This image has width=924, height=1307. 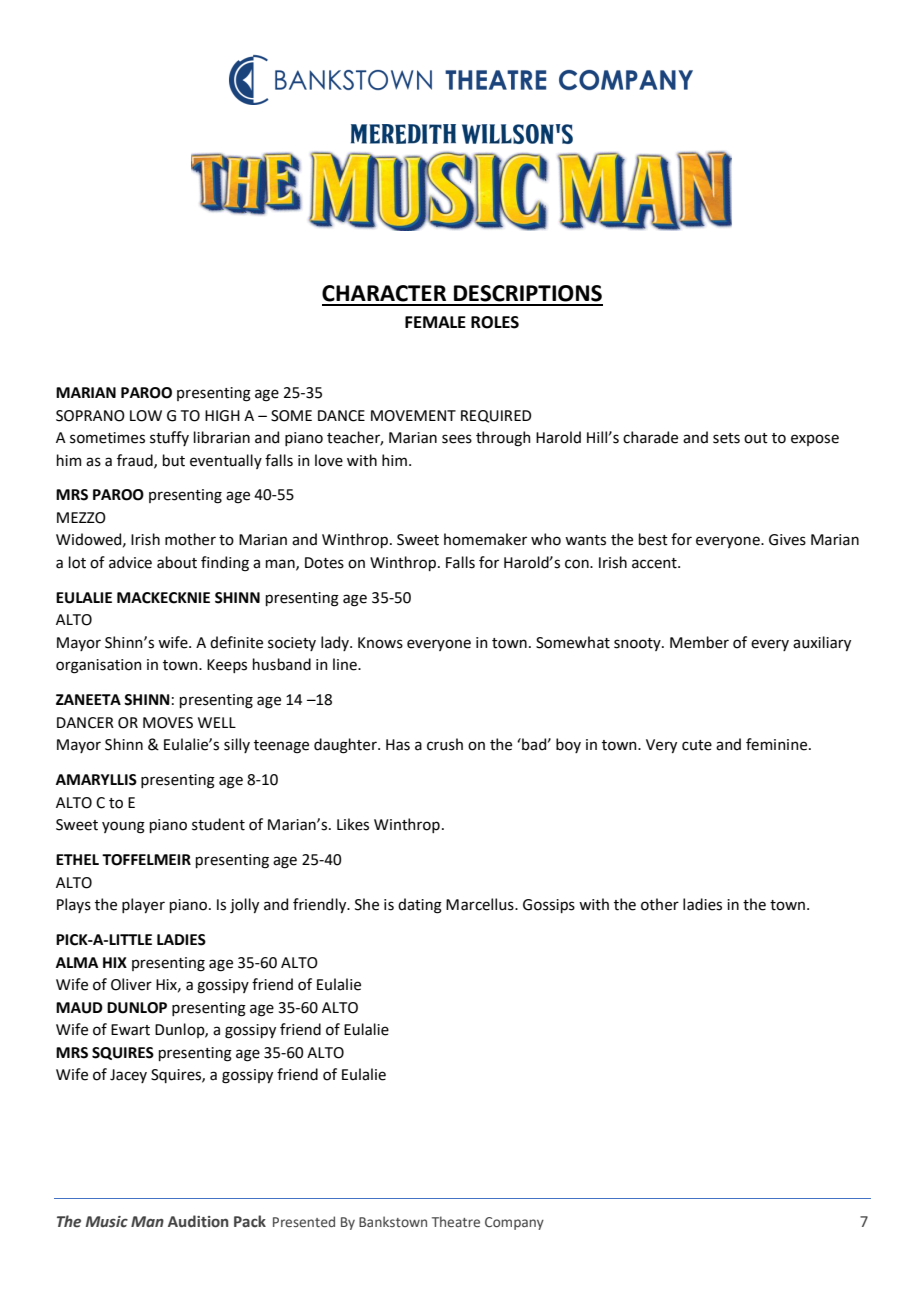 I want to click on Theatre, so click(x=456, y=1221).
